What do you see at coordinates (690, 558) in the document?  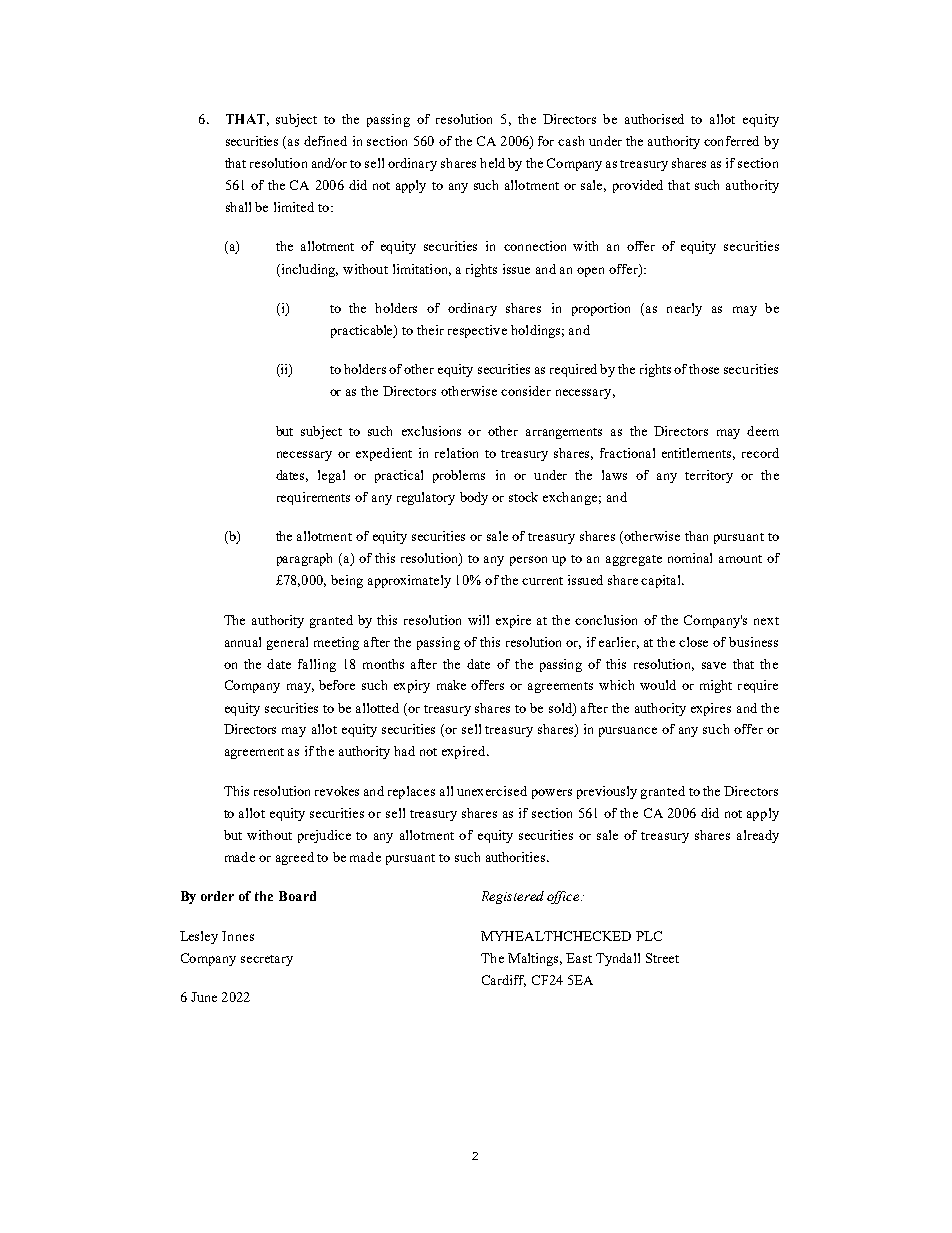 I see `nominal` at bounding box center [690, 558].
